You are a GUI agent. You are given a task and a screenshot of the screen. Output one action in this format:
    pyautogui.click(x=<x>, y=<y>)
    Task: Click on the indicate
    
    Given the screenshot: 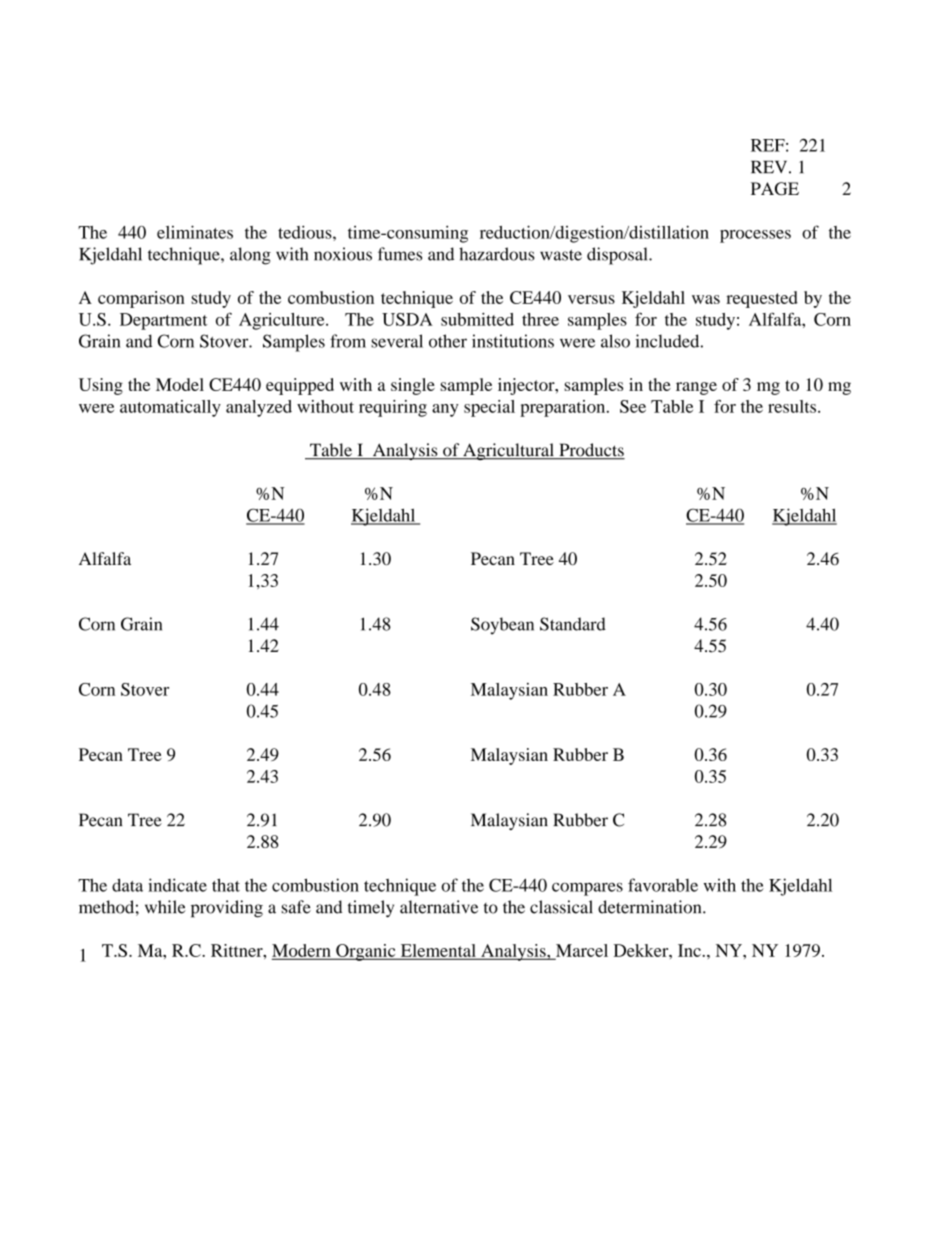 What is the action you would take?
    pyautogui.click(x=177, y=885)
